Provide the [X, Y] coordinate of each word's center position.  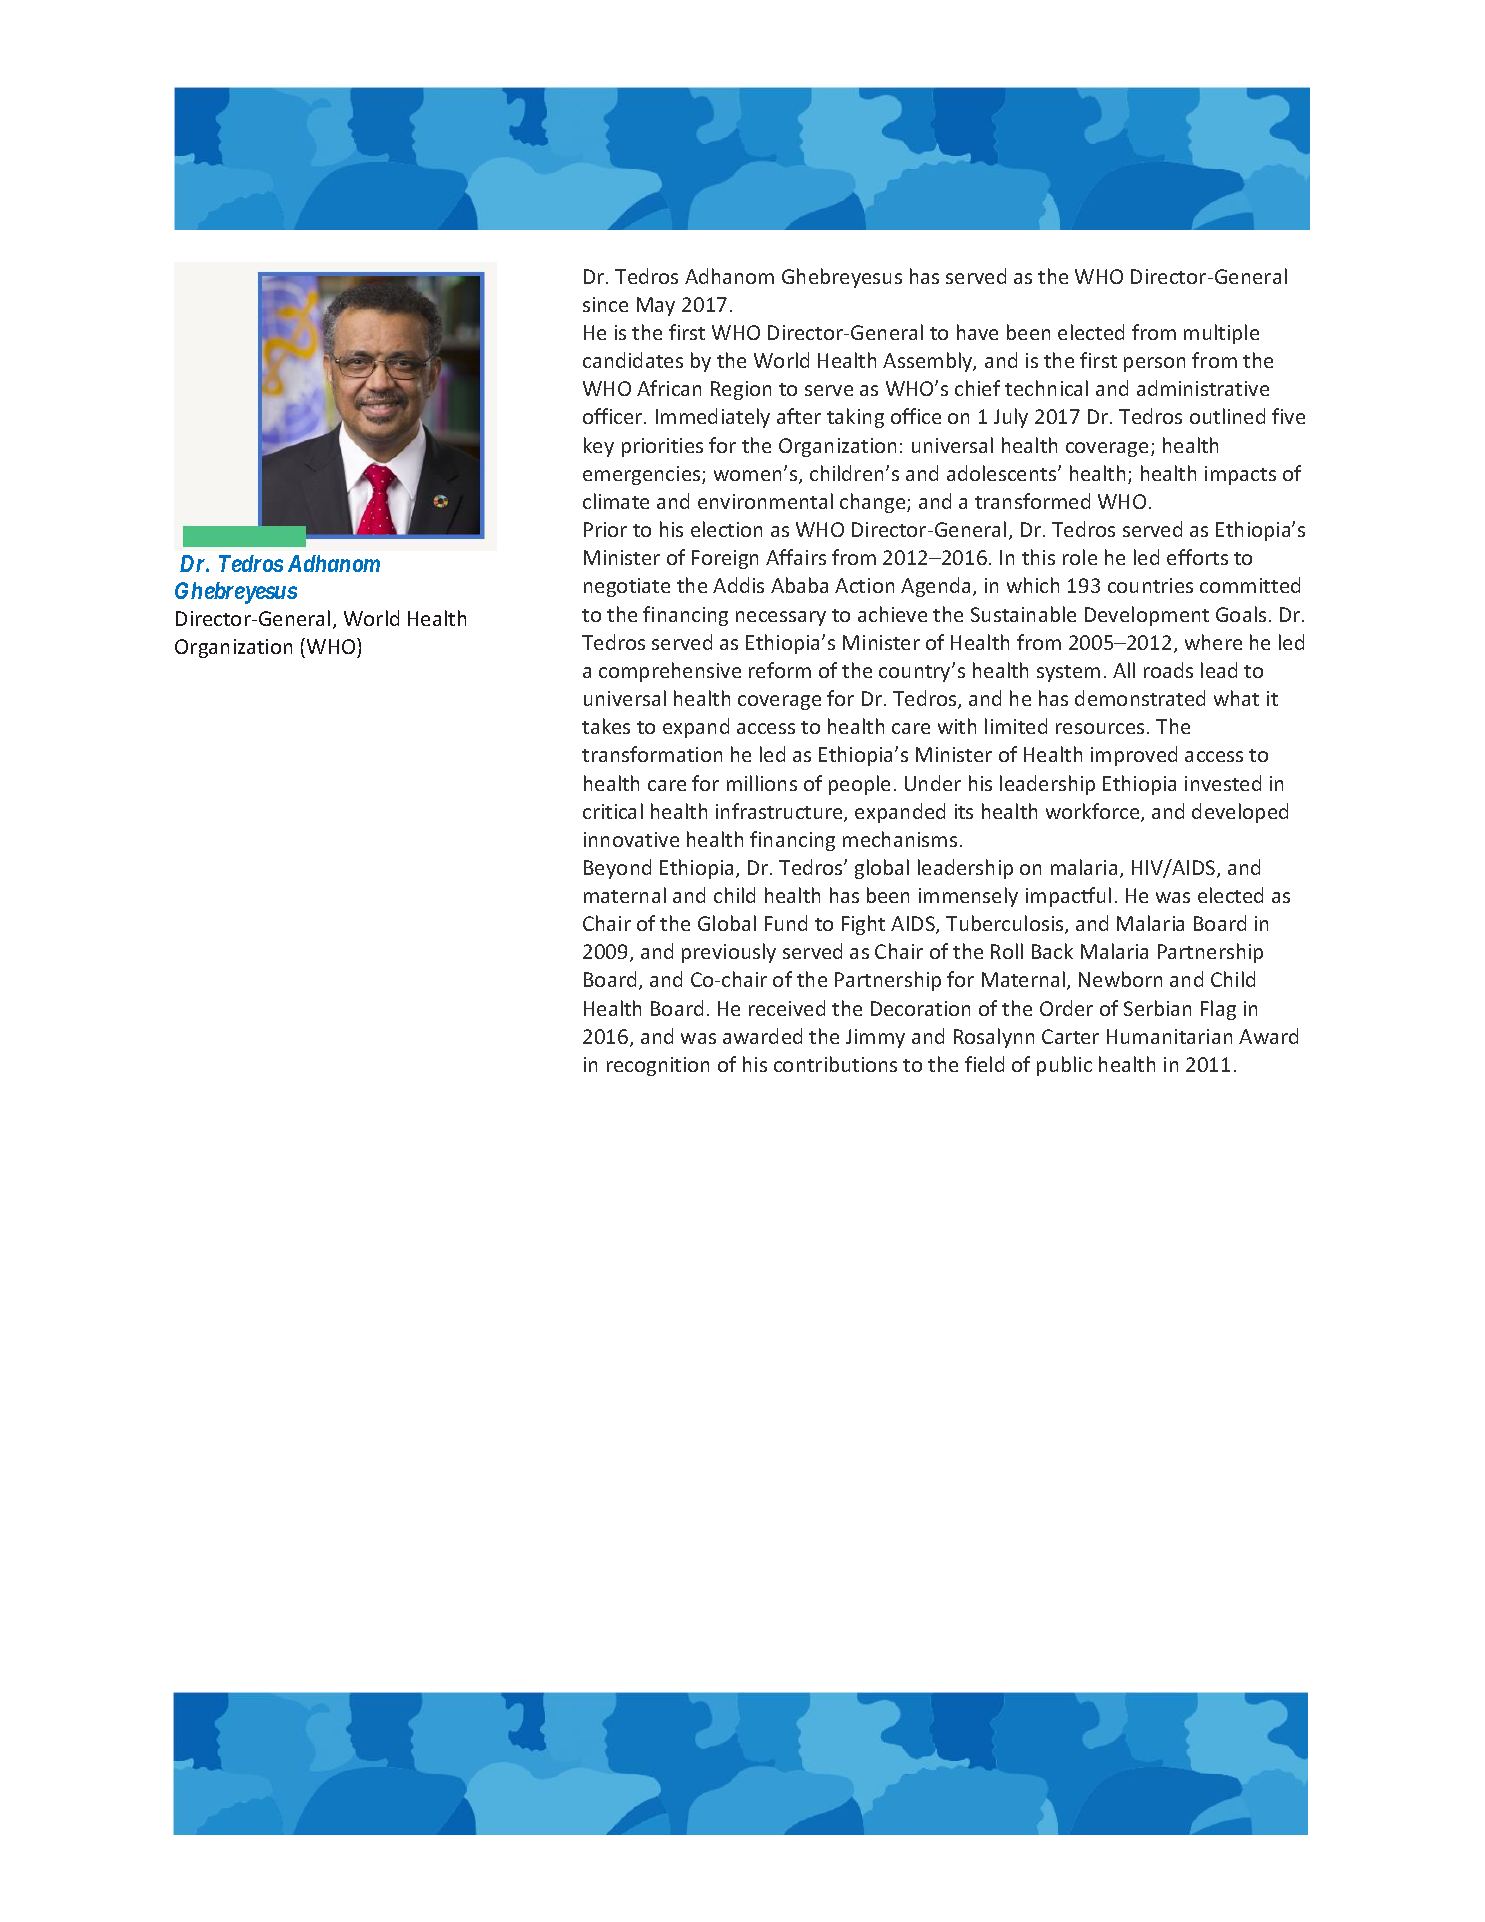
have [977, 332]
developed [1240, 813]
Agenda [935, 587]
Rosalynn [994, 1038]
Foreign [725, 559]
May [656, 306]
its [964, 811]
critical [613, 811]
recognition [658, 1066]
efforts [1197, 557]
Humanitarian [1169, 1036]
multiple [1221, 334]
